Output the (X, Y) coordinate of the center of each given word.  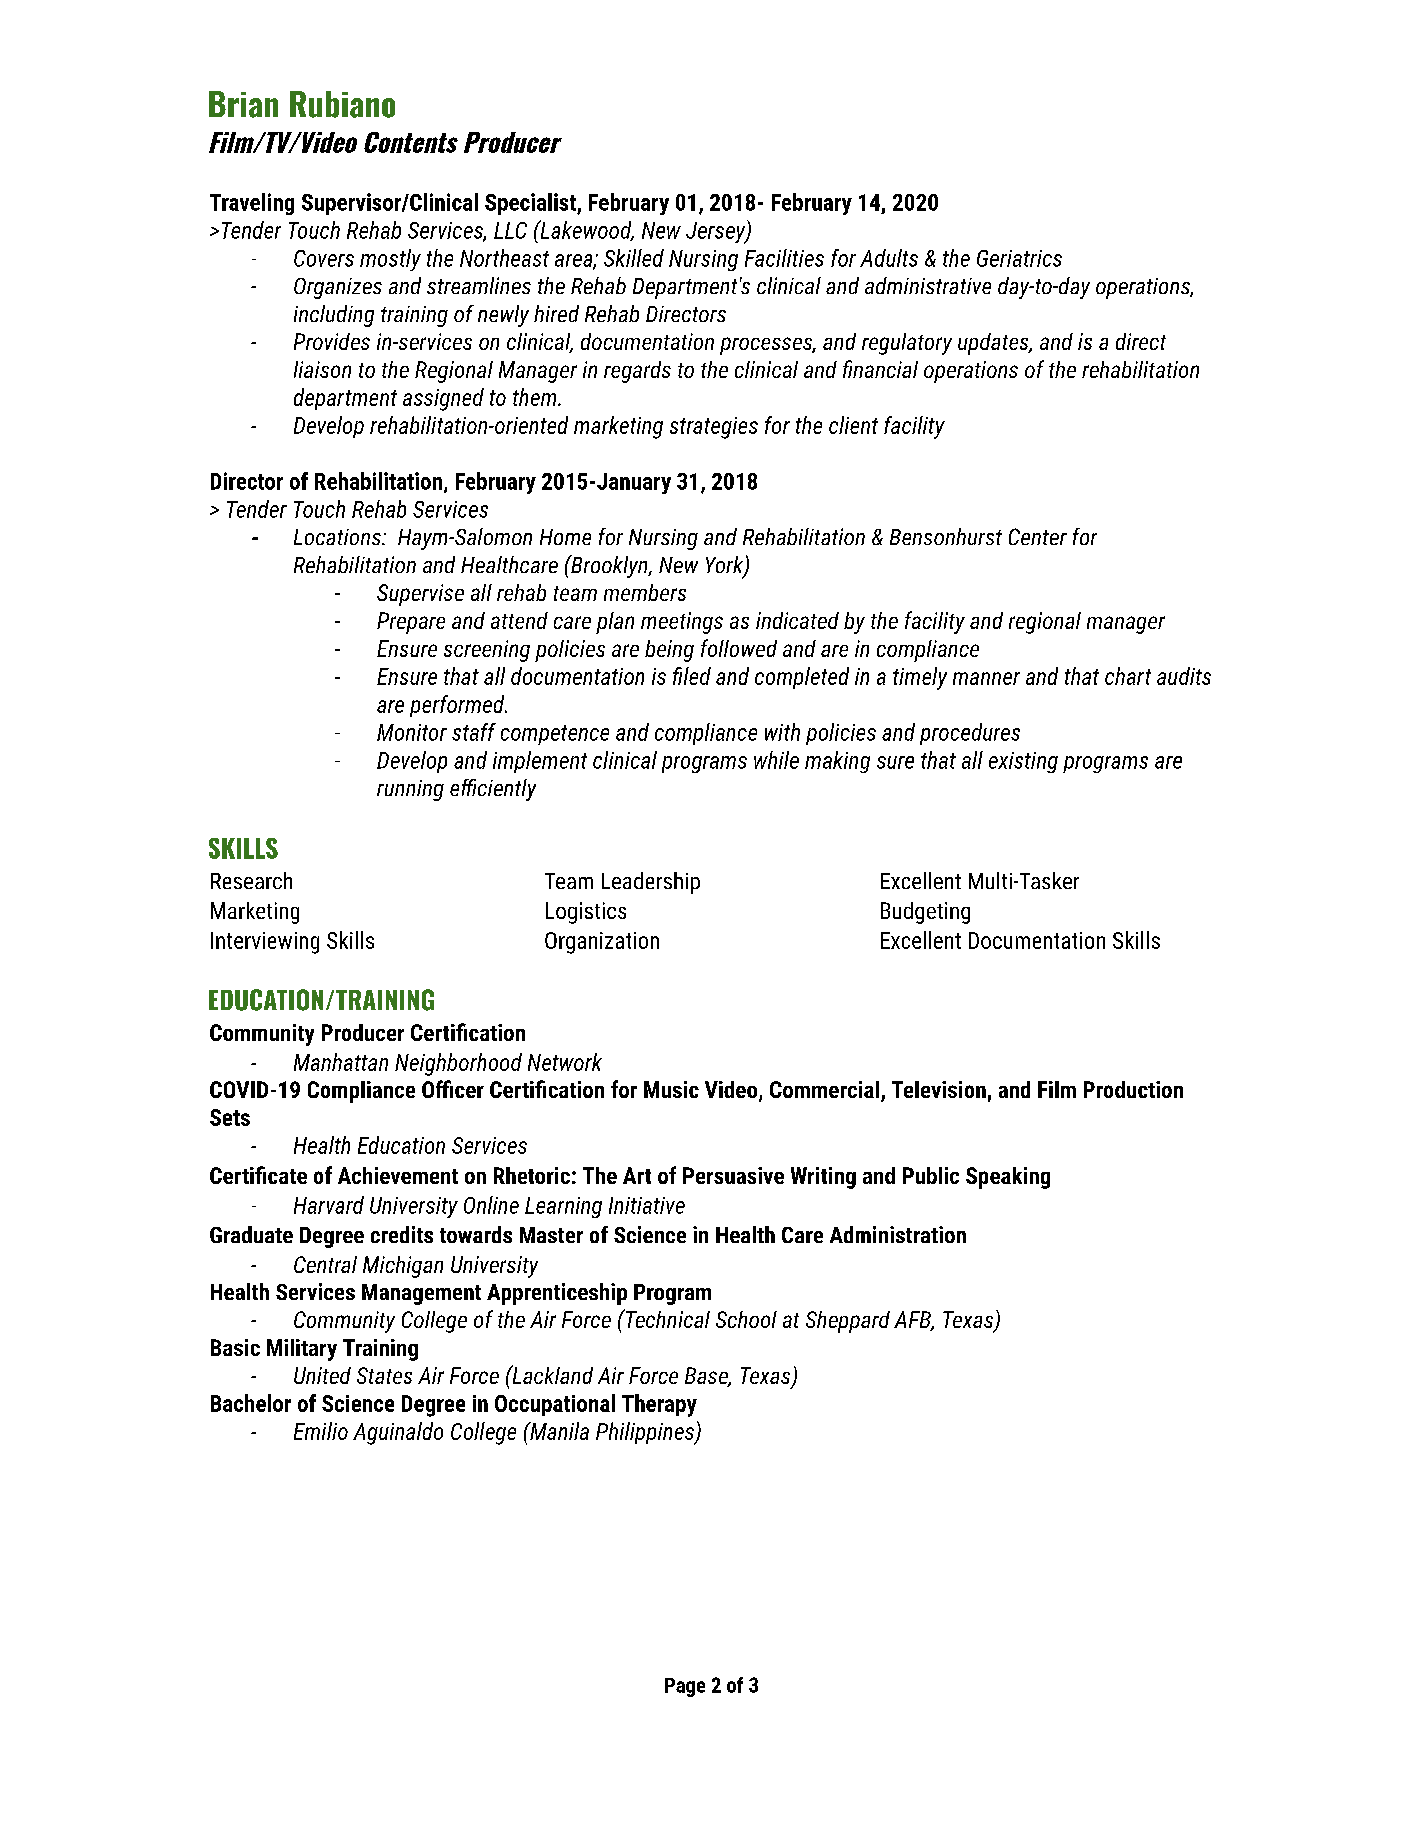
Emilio (321, 1431)
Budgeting (925, 913)
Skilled (634, 258)
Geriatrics (1019, 258)
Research (251, 880)
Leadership (651, 883)
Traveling (252, 204)
